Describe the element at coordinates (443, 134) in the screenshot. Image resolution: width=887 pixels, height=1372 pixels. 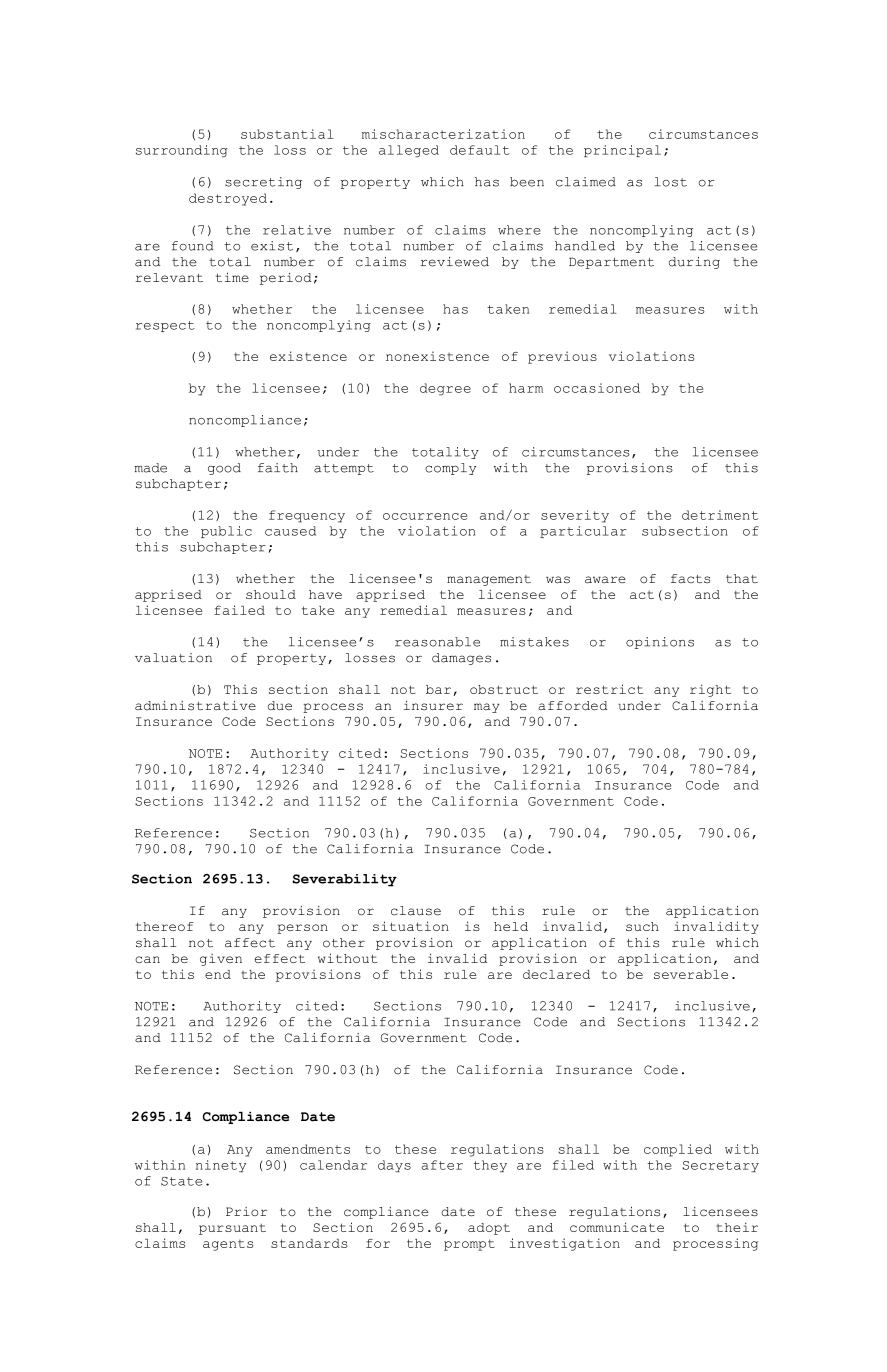
I see `mischaracterization` at that location.
